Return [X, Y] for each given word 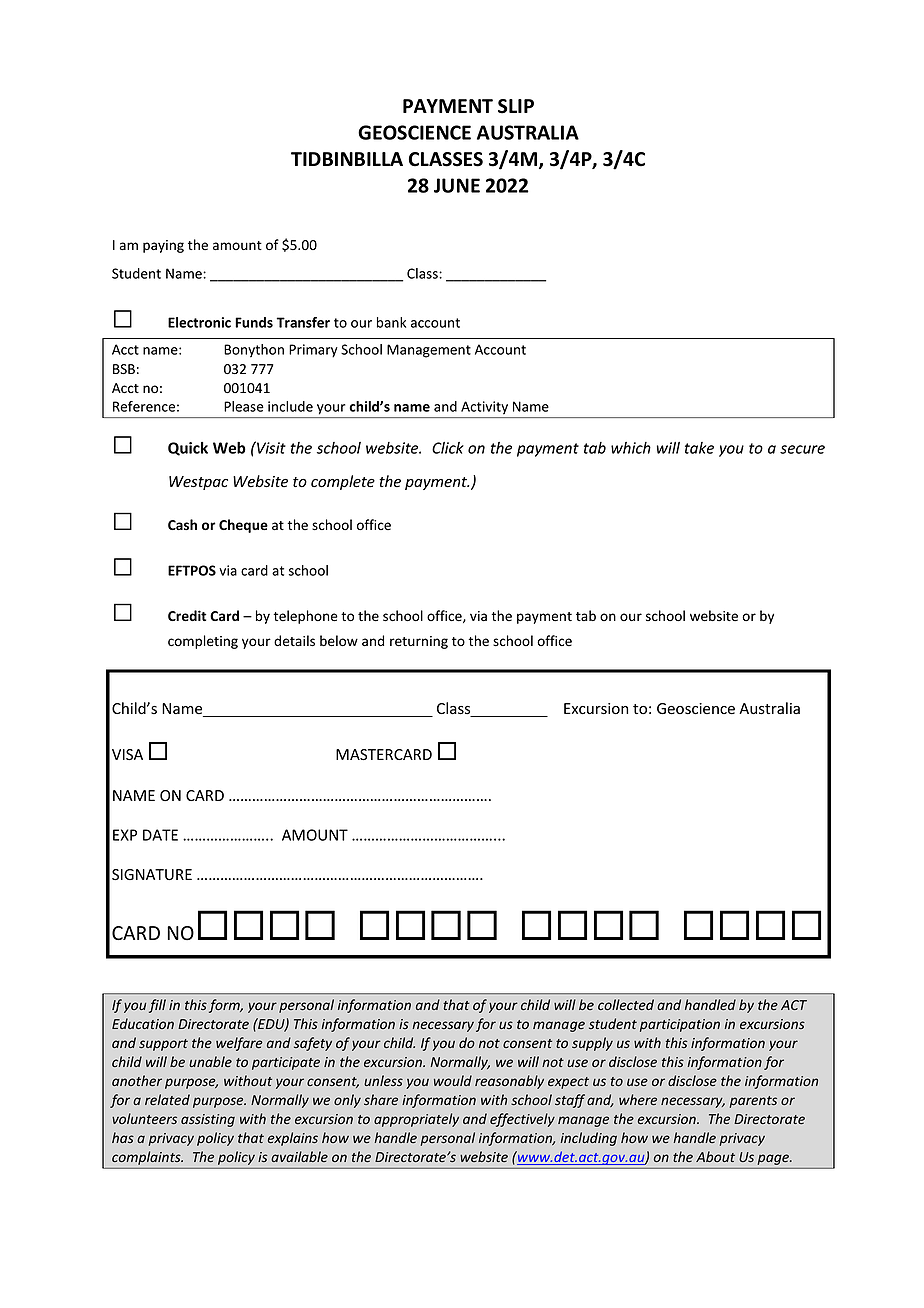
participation [680, 1025]
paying [163, 246]
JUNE [457, 185]
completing [203, 642]
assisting [208, 1120]
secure [802, 449]
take [699, 448]
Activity [484, 407]
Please [244, 406]
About [715, 1156]
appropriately [416, 1120]
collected [626, 1004]
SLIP [516, 106]
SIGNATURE [152, 875]
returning [419, 642]
